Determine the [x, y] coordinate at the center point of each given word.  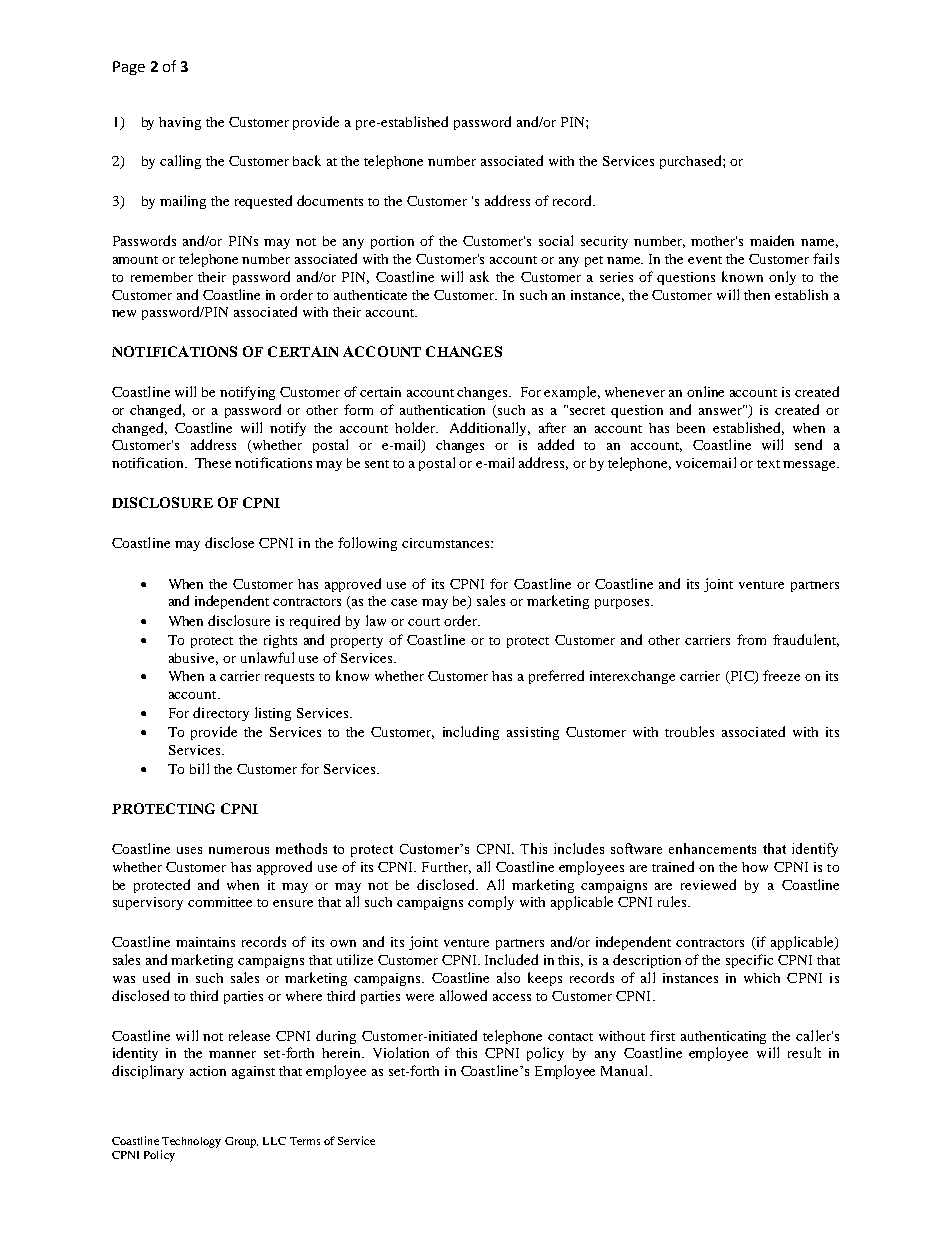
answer [722, 410]
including [471, 733]
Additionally [490, 429]
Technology [191, 1142]
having [180, 123]
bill [199, 768]
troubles [689, 731]
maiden [772, 240]
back [307, 160]
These [213, 463]
